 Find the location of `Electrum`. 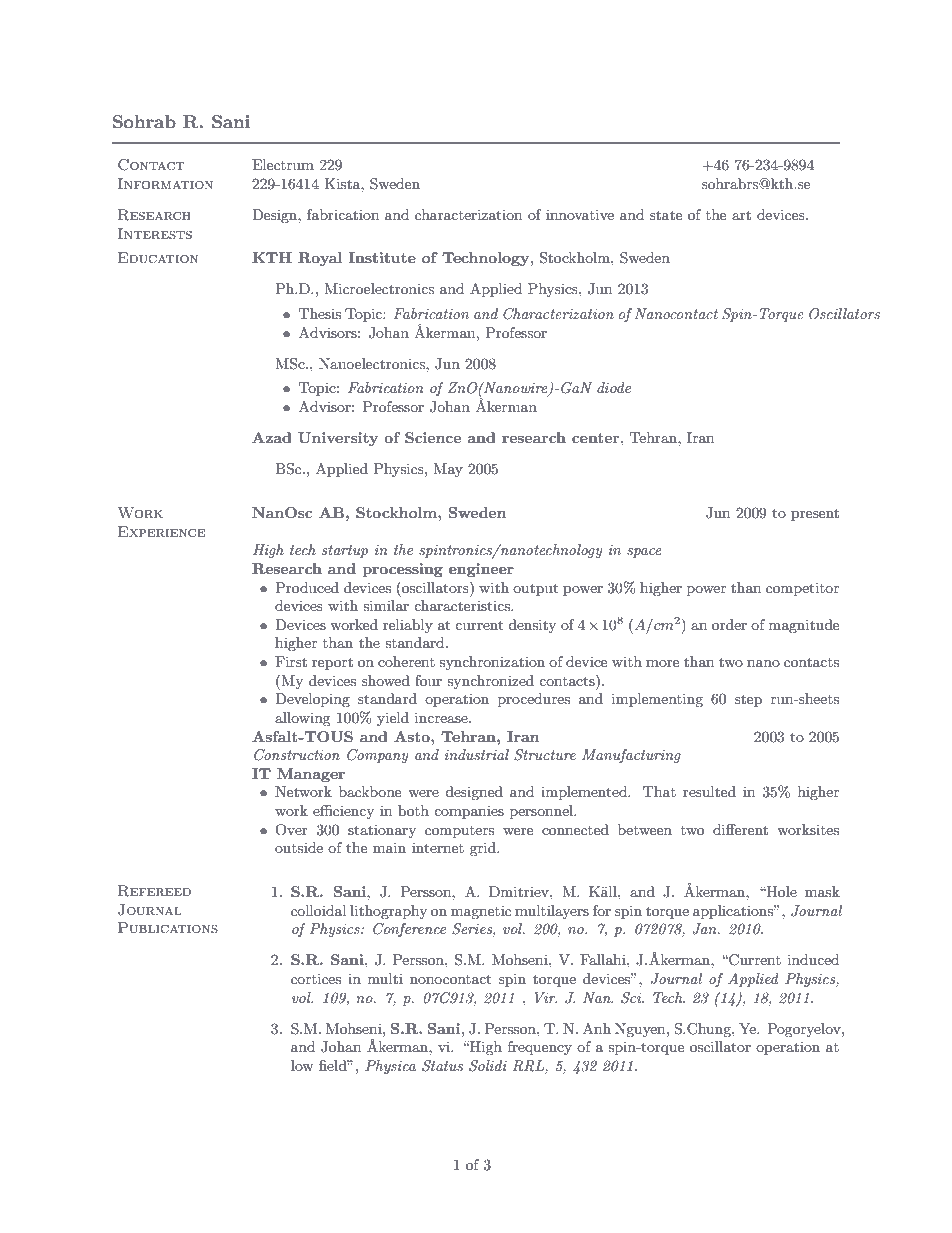

Electrum is located at coordinates (283, 164).
